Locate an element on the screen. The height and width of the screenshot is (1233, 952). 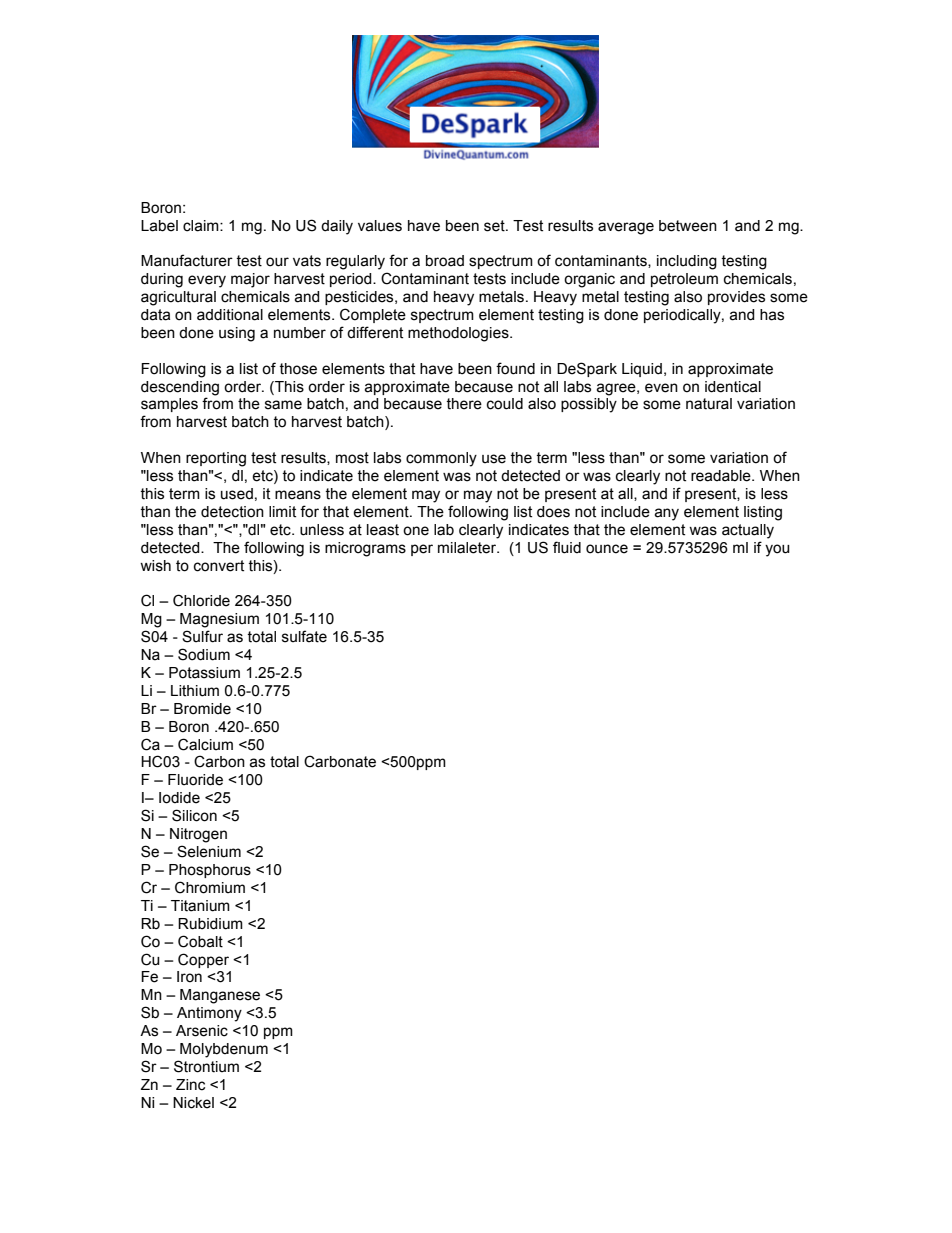
Manganese is located at coordinates (220, 996).
